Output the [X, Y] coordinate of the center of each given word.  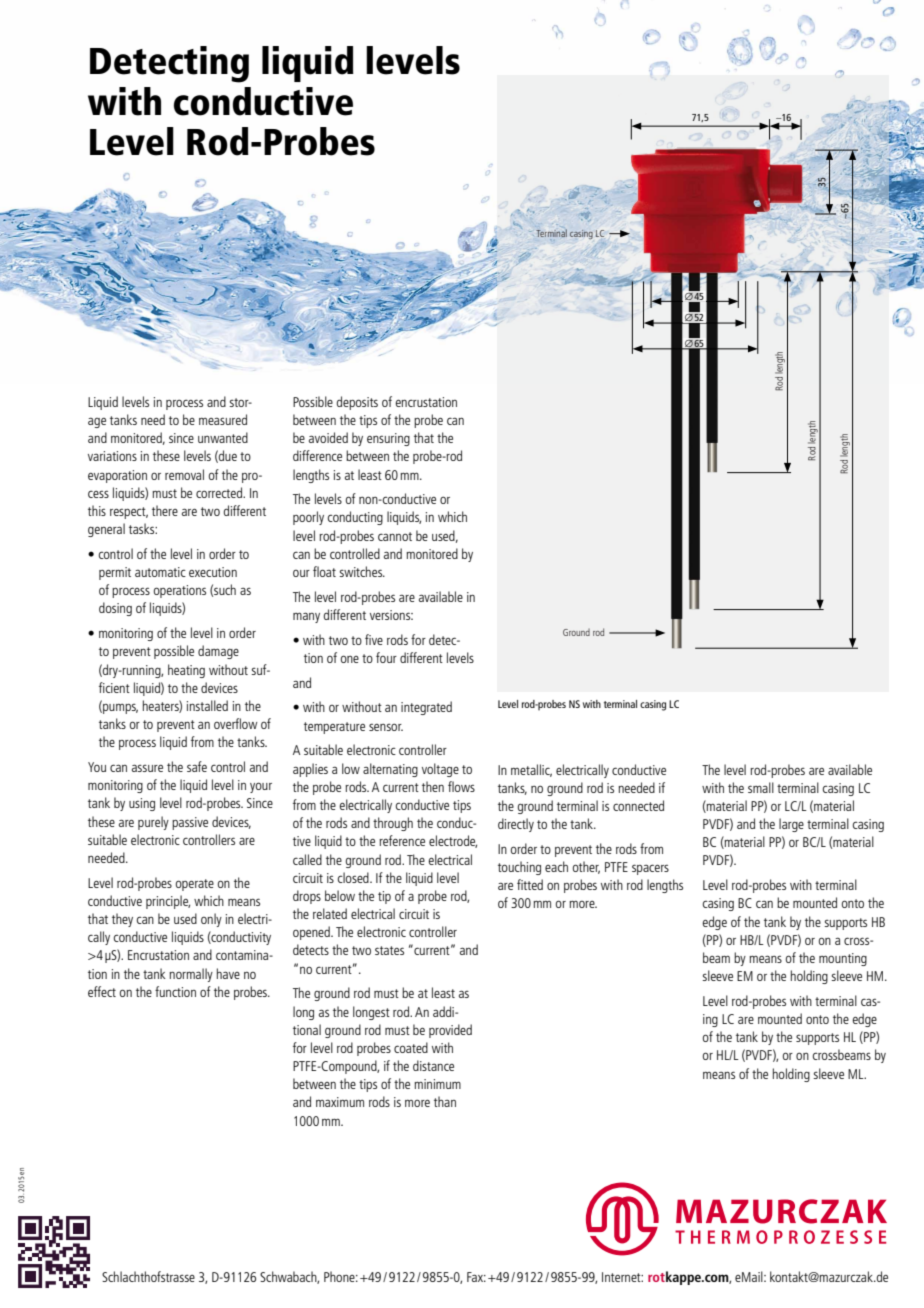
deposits [357, 403]
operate [195, 885]
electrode [453, 841]
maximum [340, 1102]
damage [218, 652]
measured [223, 419]
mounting [843, 959]
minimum [437, 1084]
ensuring [388, 439]
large [791, 825]
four [386, 657]
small [761, 787]
